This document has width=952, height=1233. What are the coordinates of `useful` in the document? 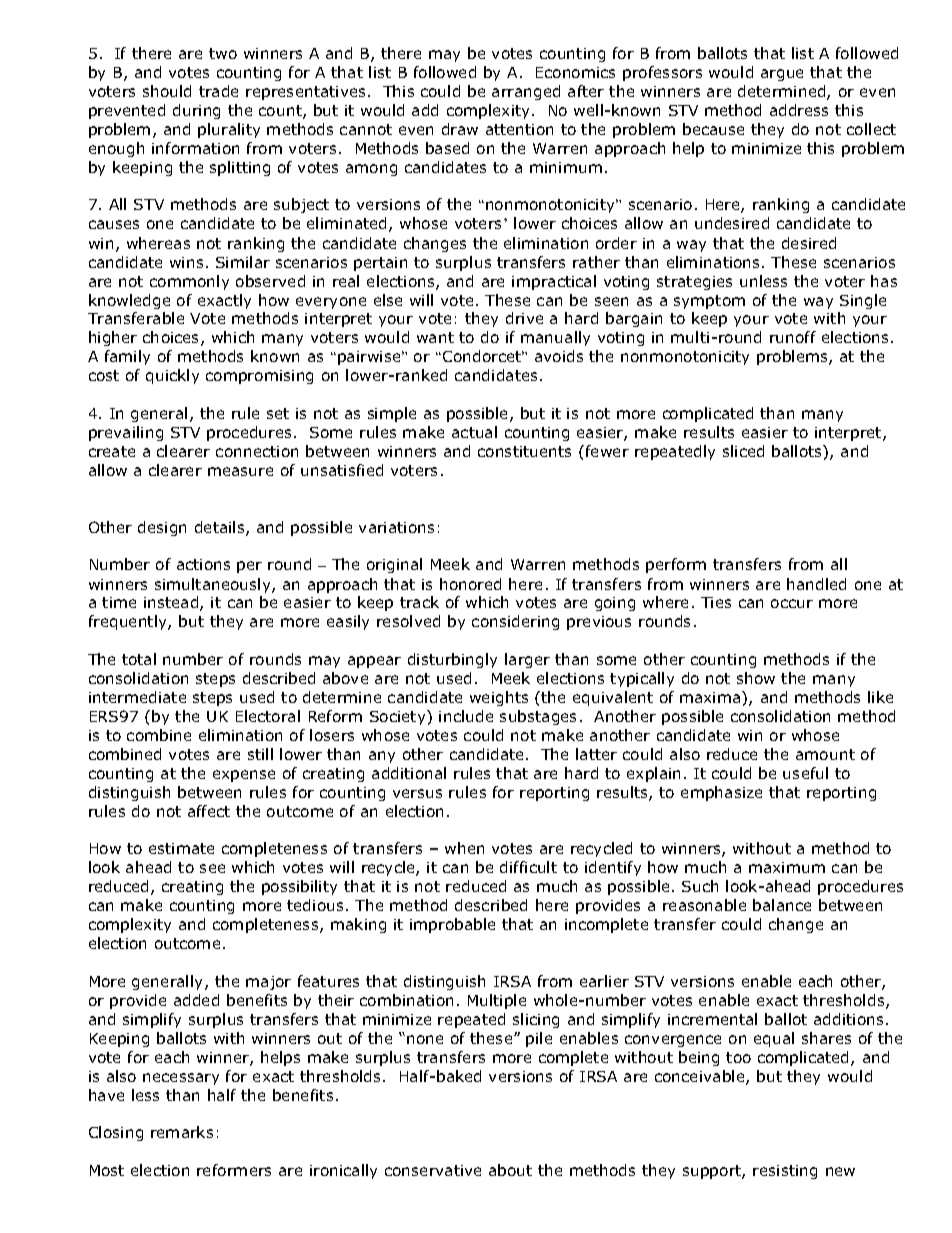 It's located at (805, 773).
